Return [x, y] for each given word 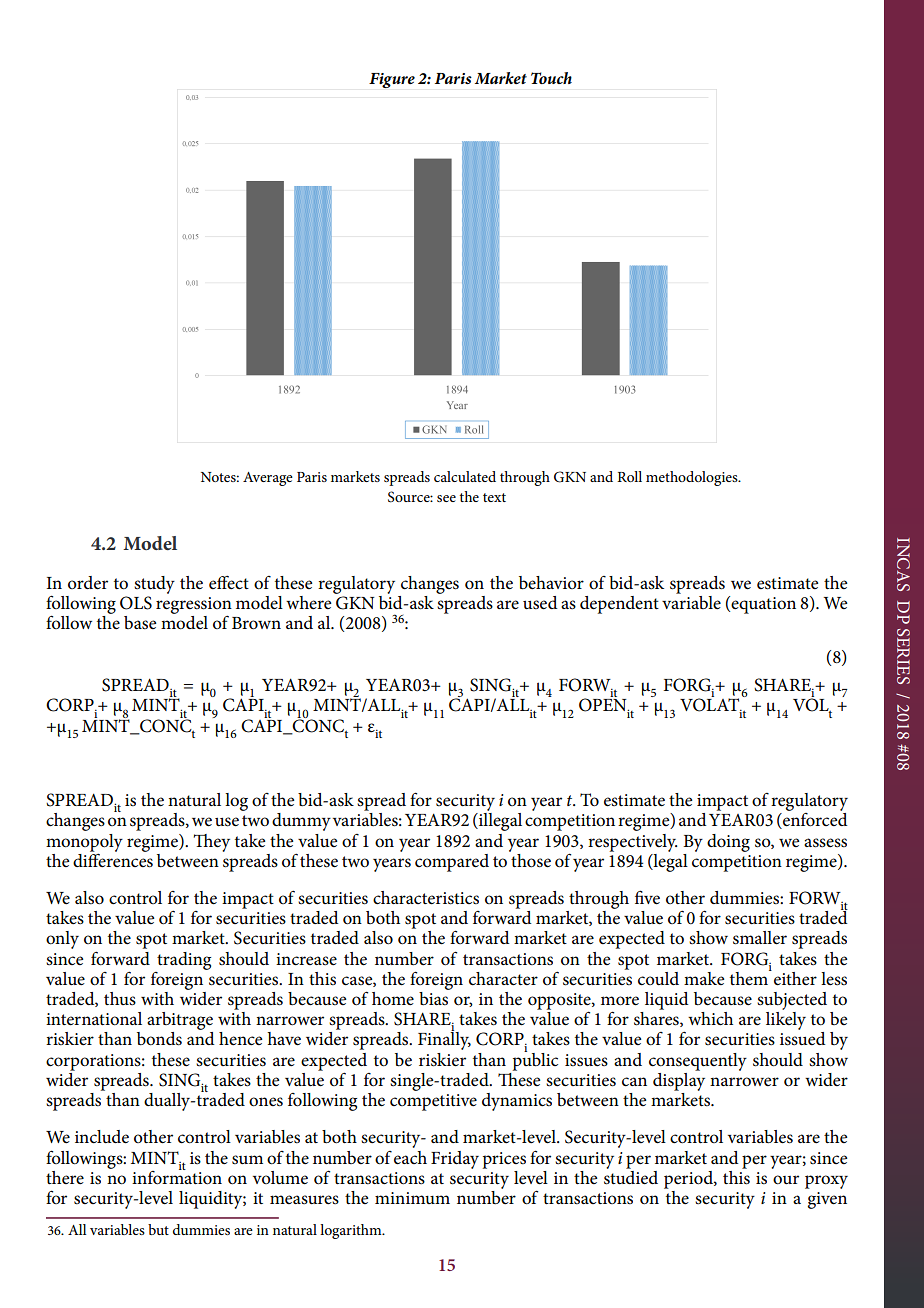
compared [452, 863]
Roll [629, 476]
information [177, 1176]
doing [728, 843]
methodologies [693, 478]
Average [268, 479]
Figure [392, 80]
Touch [551, 78]
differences [113, 859]
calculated [465, 476]
